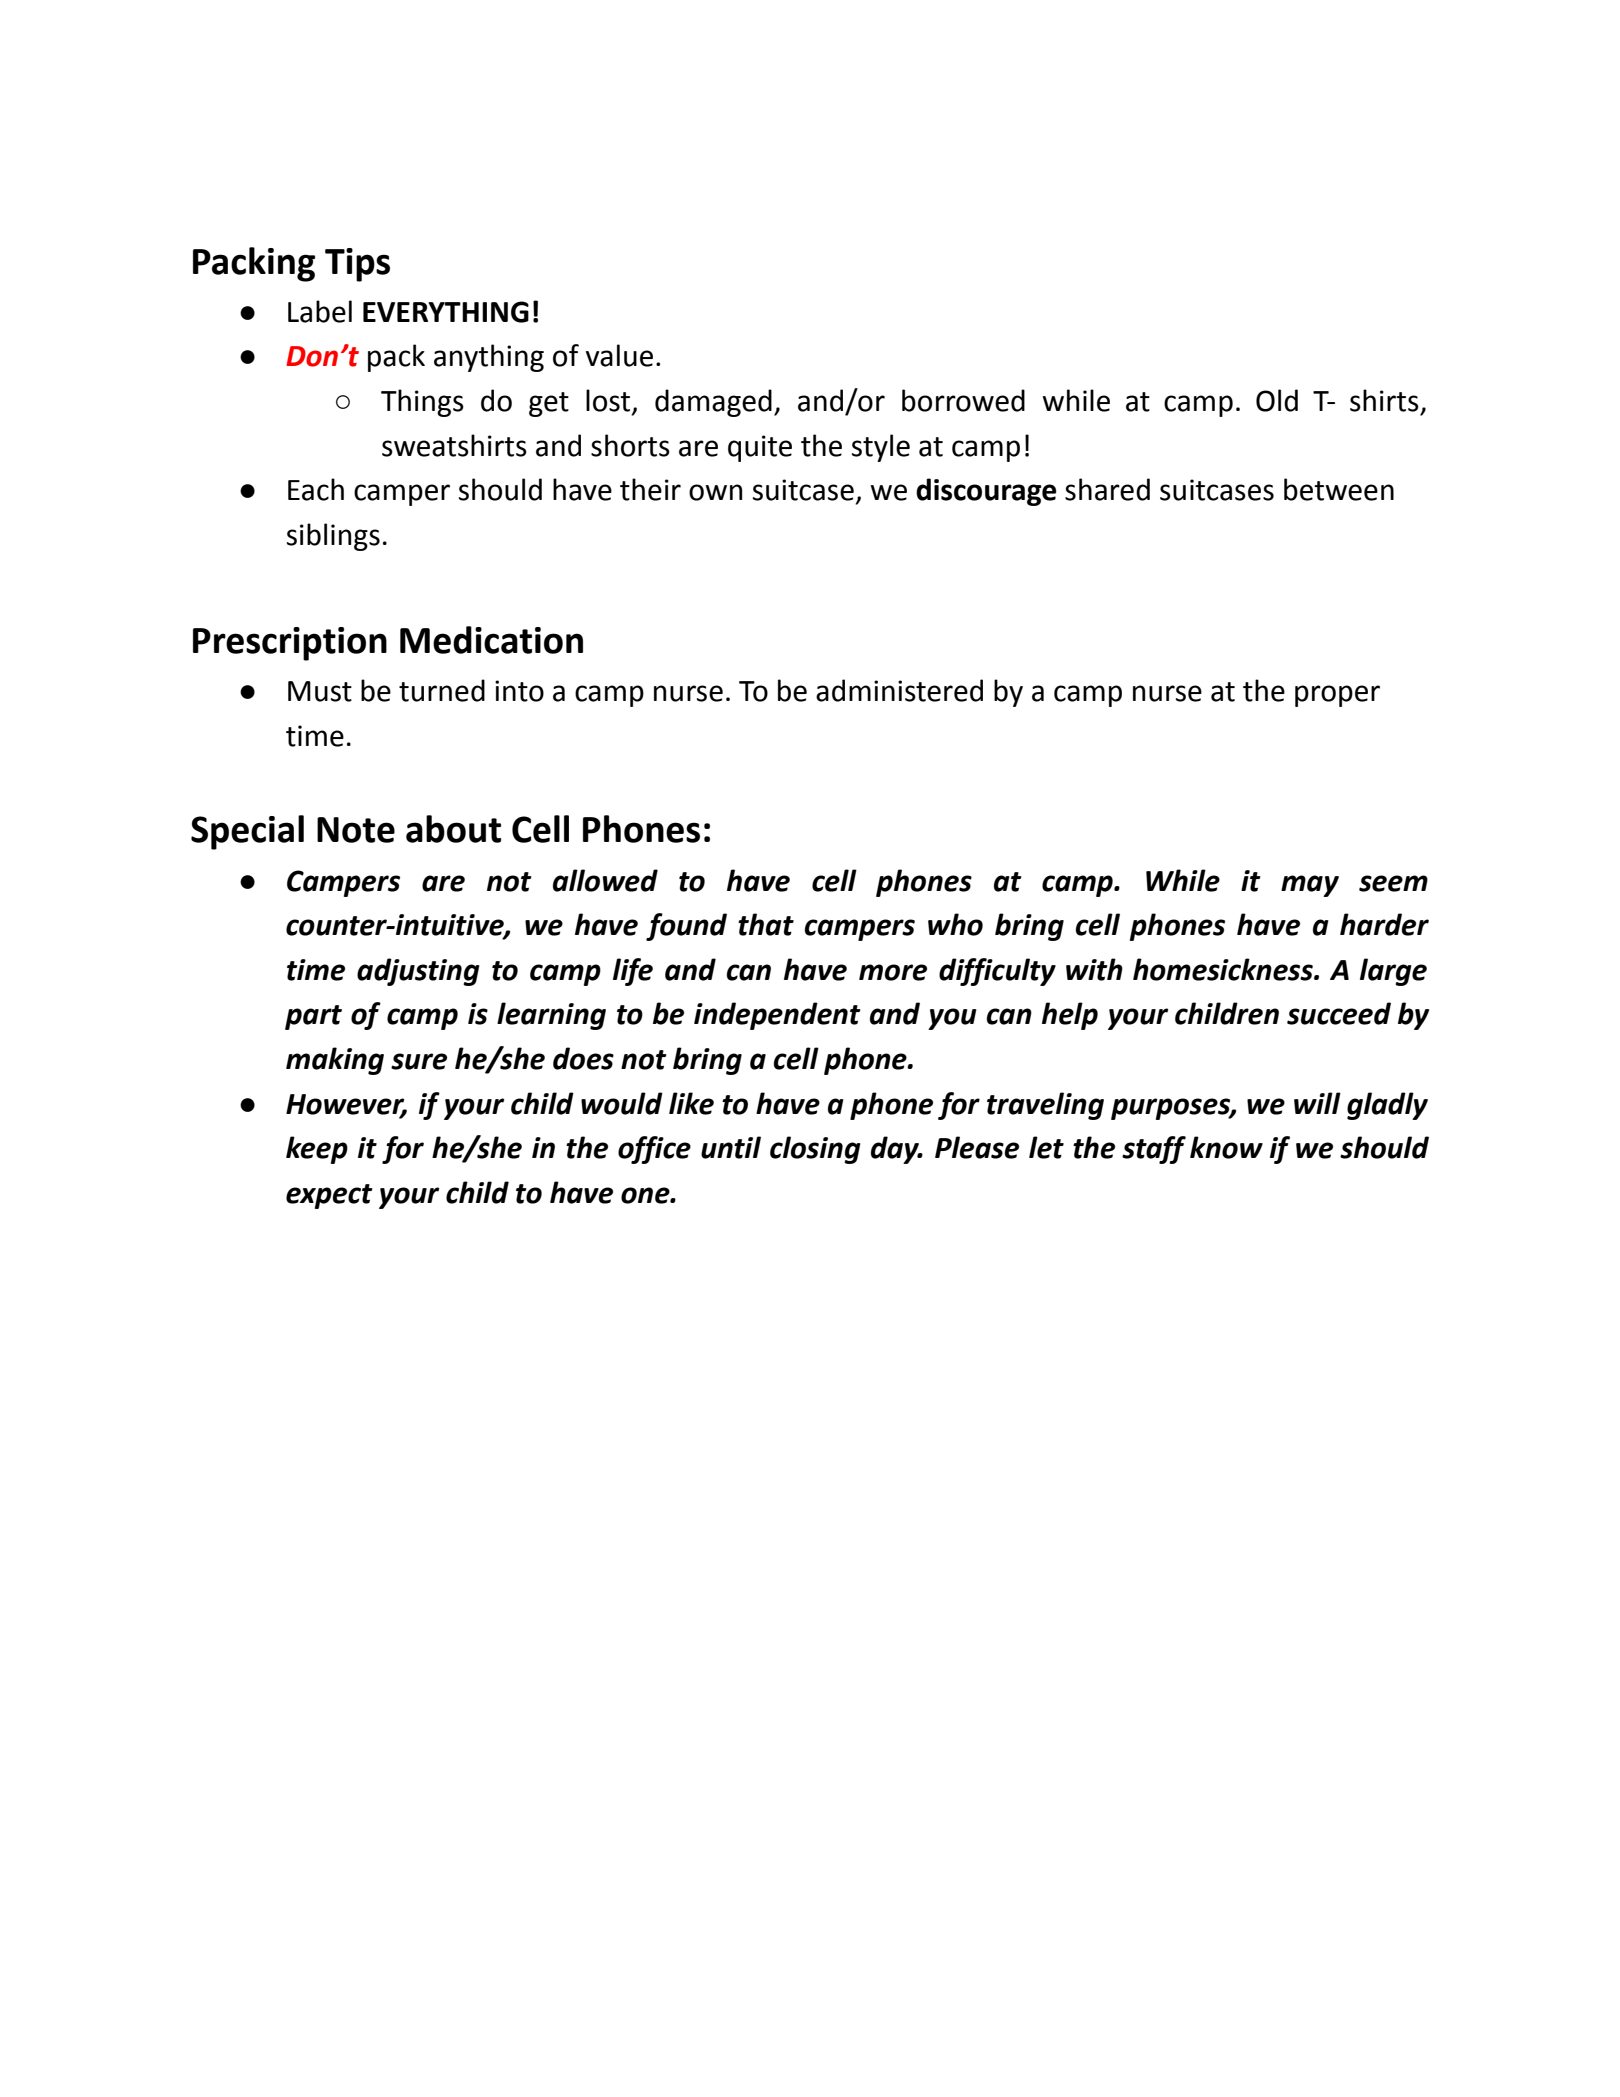  Describe the element at coordinates (766, 924) in the image. I see `that` at that location.
